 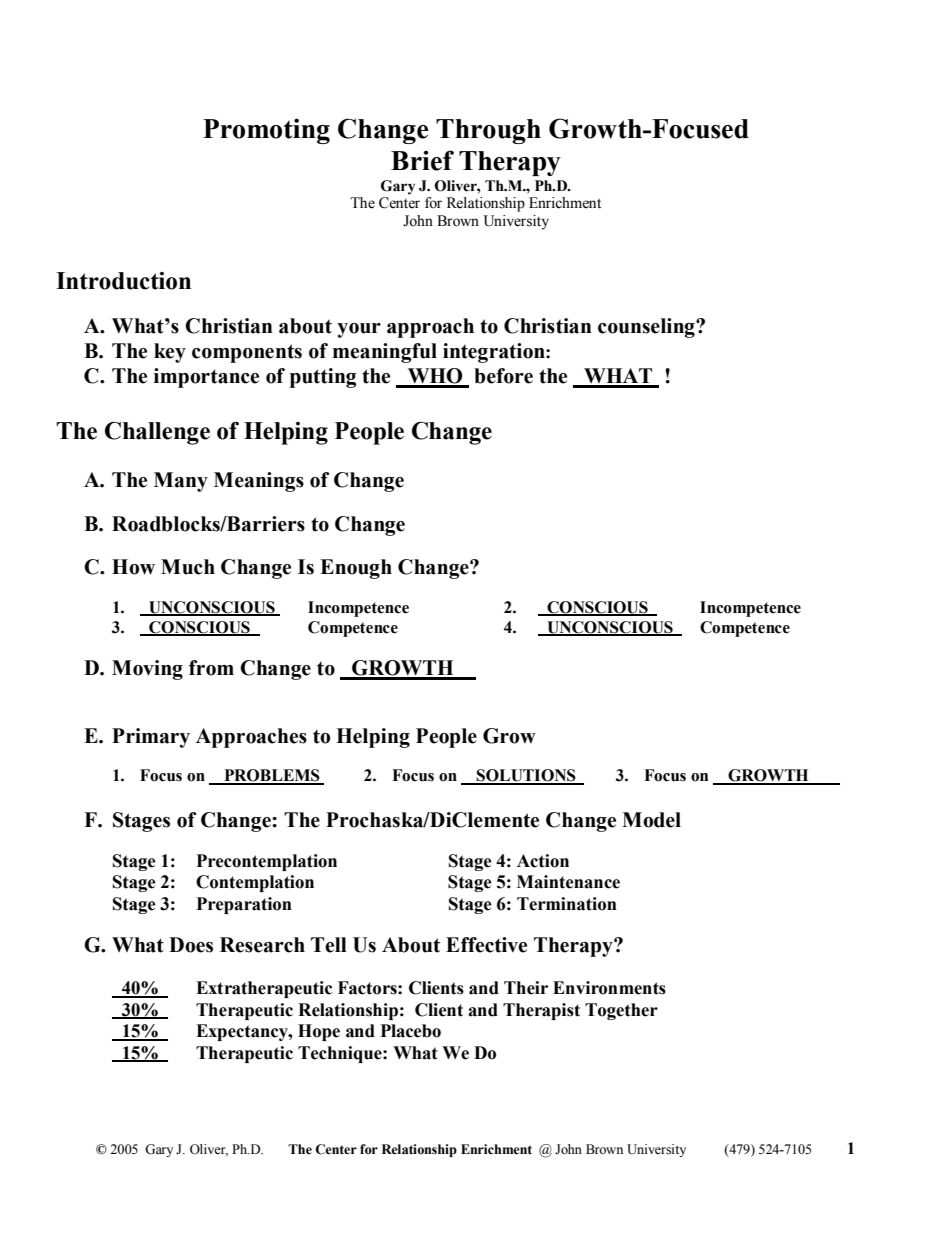 I want to click on Challenge, so click(x=157, y=433).
